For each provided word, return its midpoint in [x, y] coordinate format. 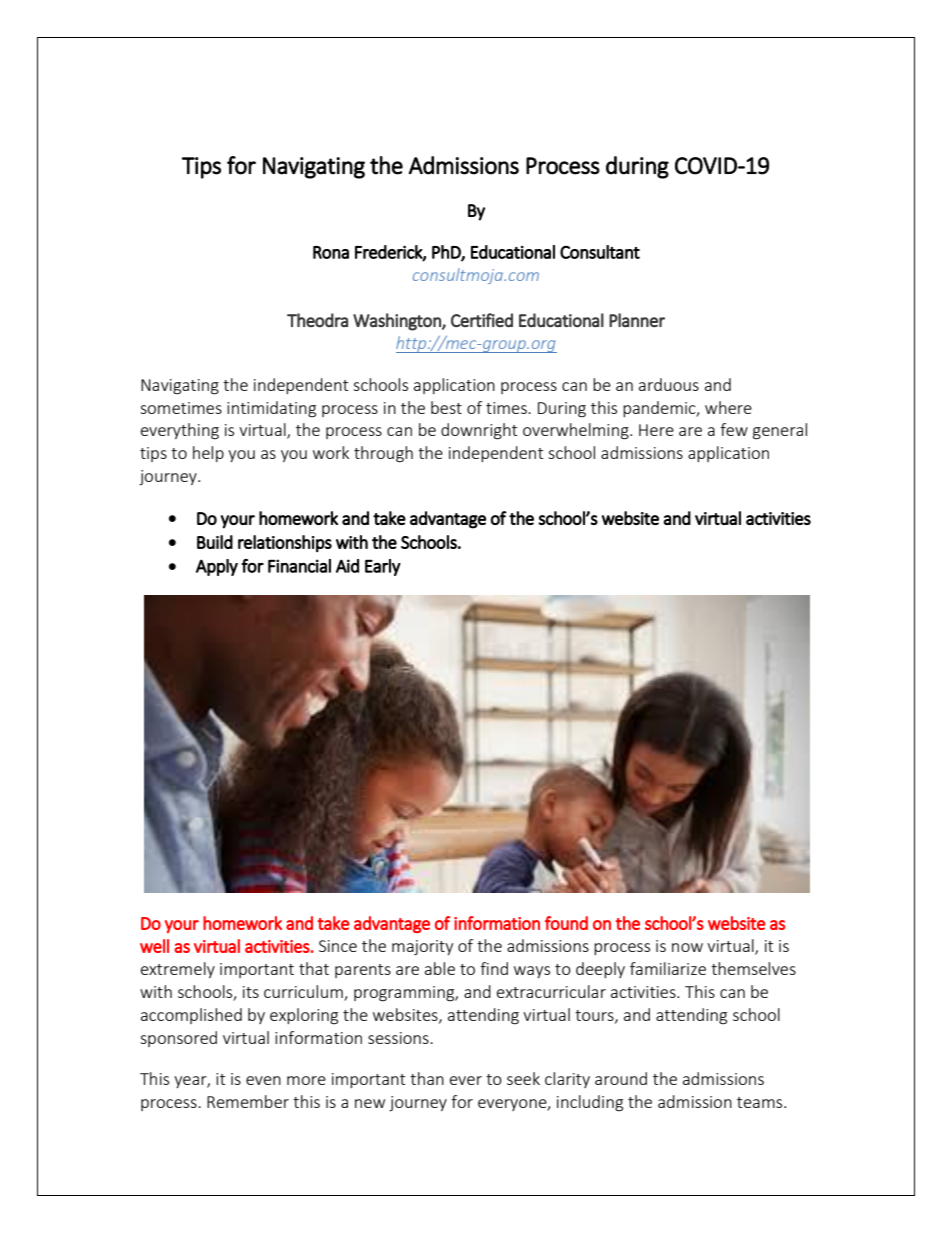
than [427, 1078]
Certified [482, 320]
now [687, 947]
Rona [331, 252]
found [566, 923]
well [154, 946]
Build [215, 542]
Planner [637, 320]
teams [761, 1102]
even [263, 1080]
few [734, 429]
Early [383, 567]
